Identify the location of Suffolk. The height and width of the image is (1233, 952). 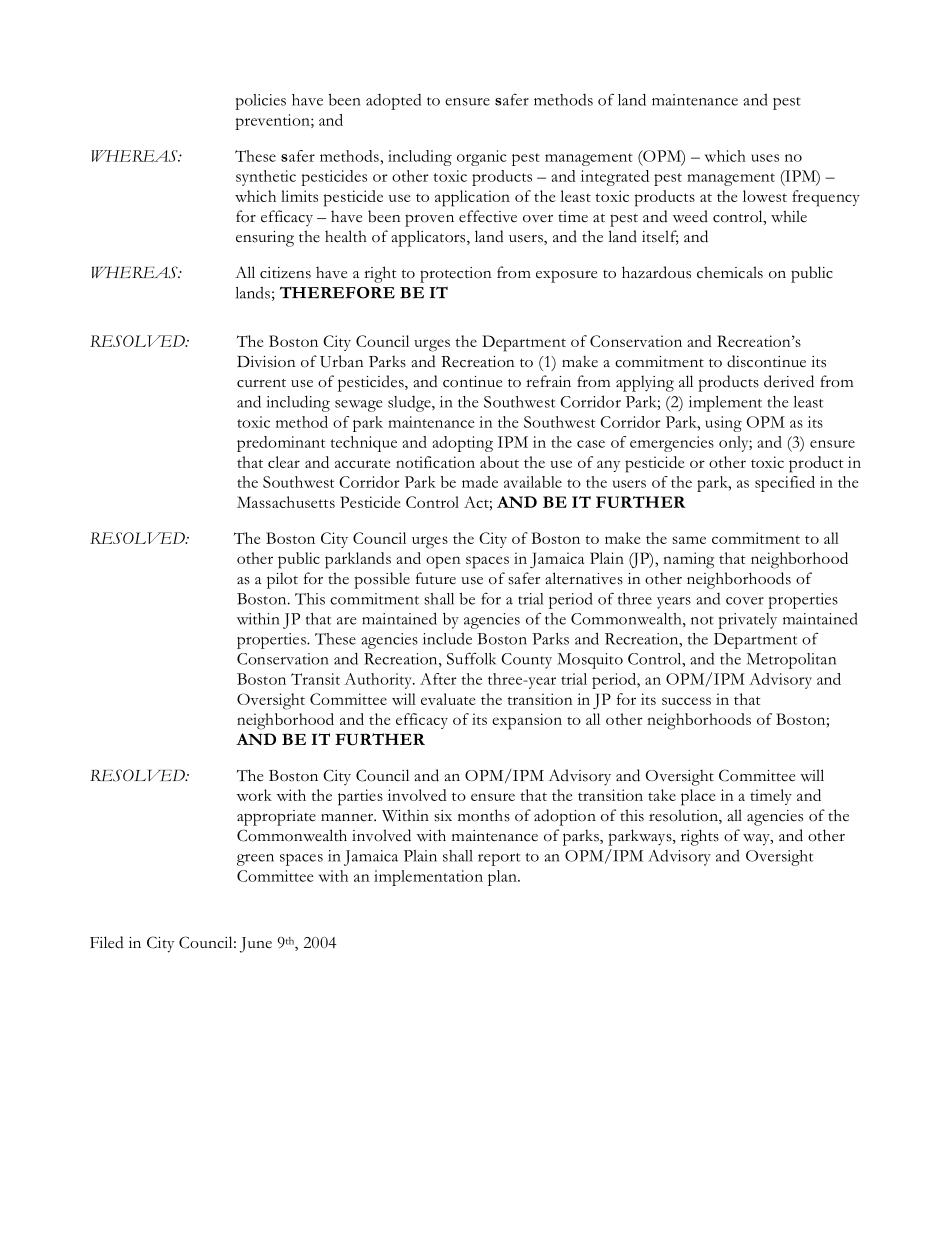
(471, 658).
